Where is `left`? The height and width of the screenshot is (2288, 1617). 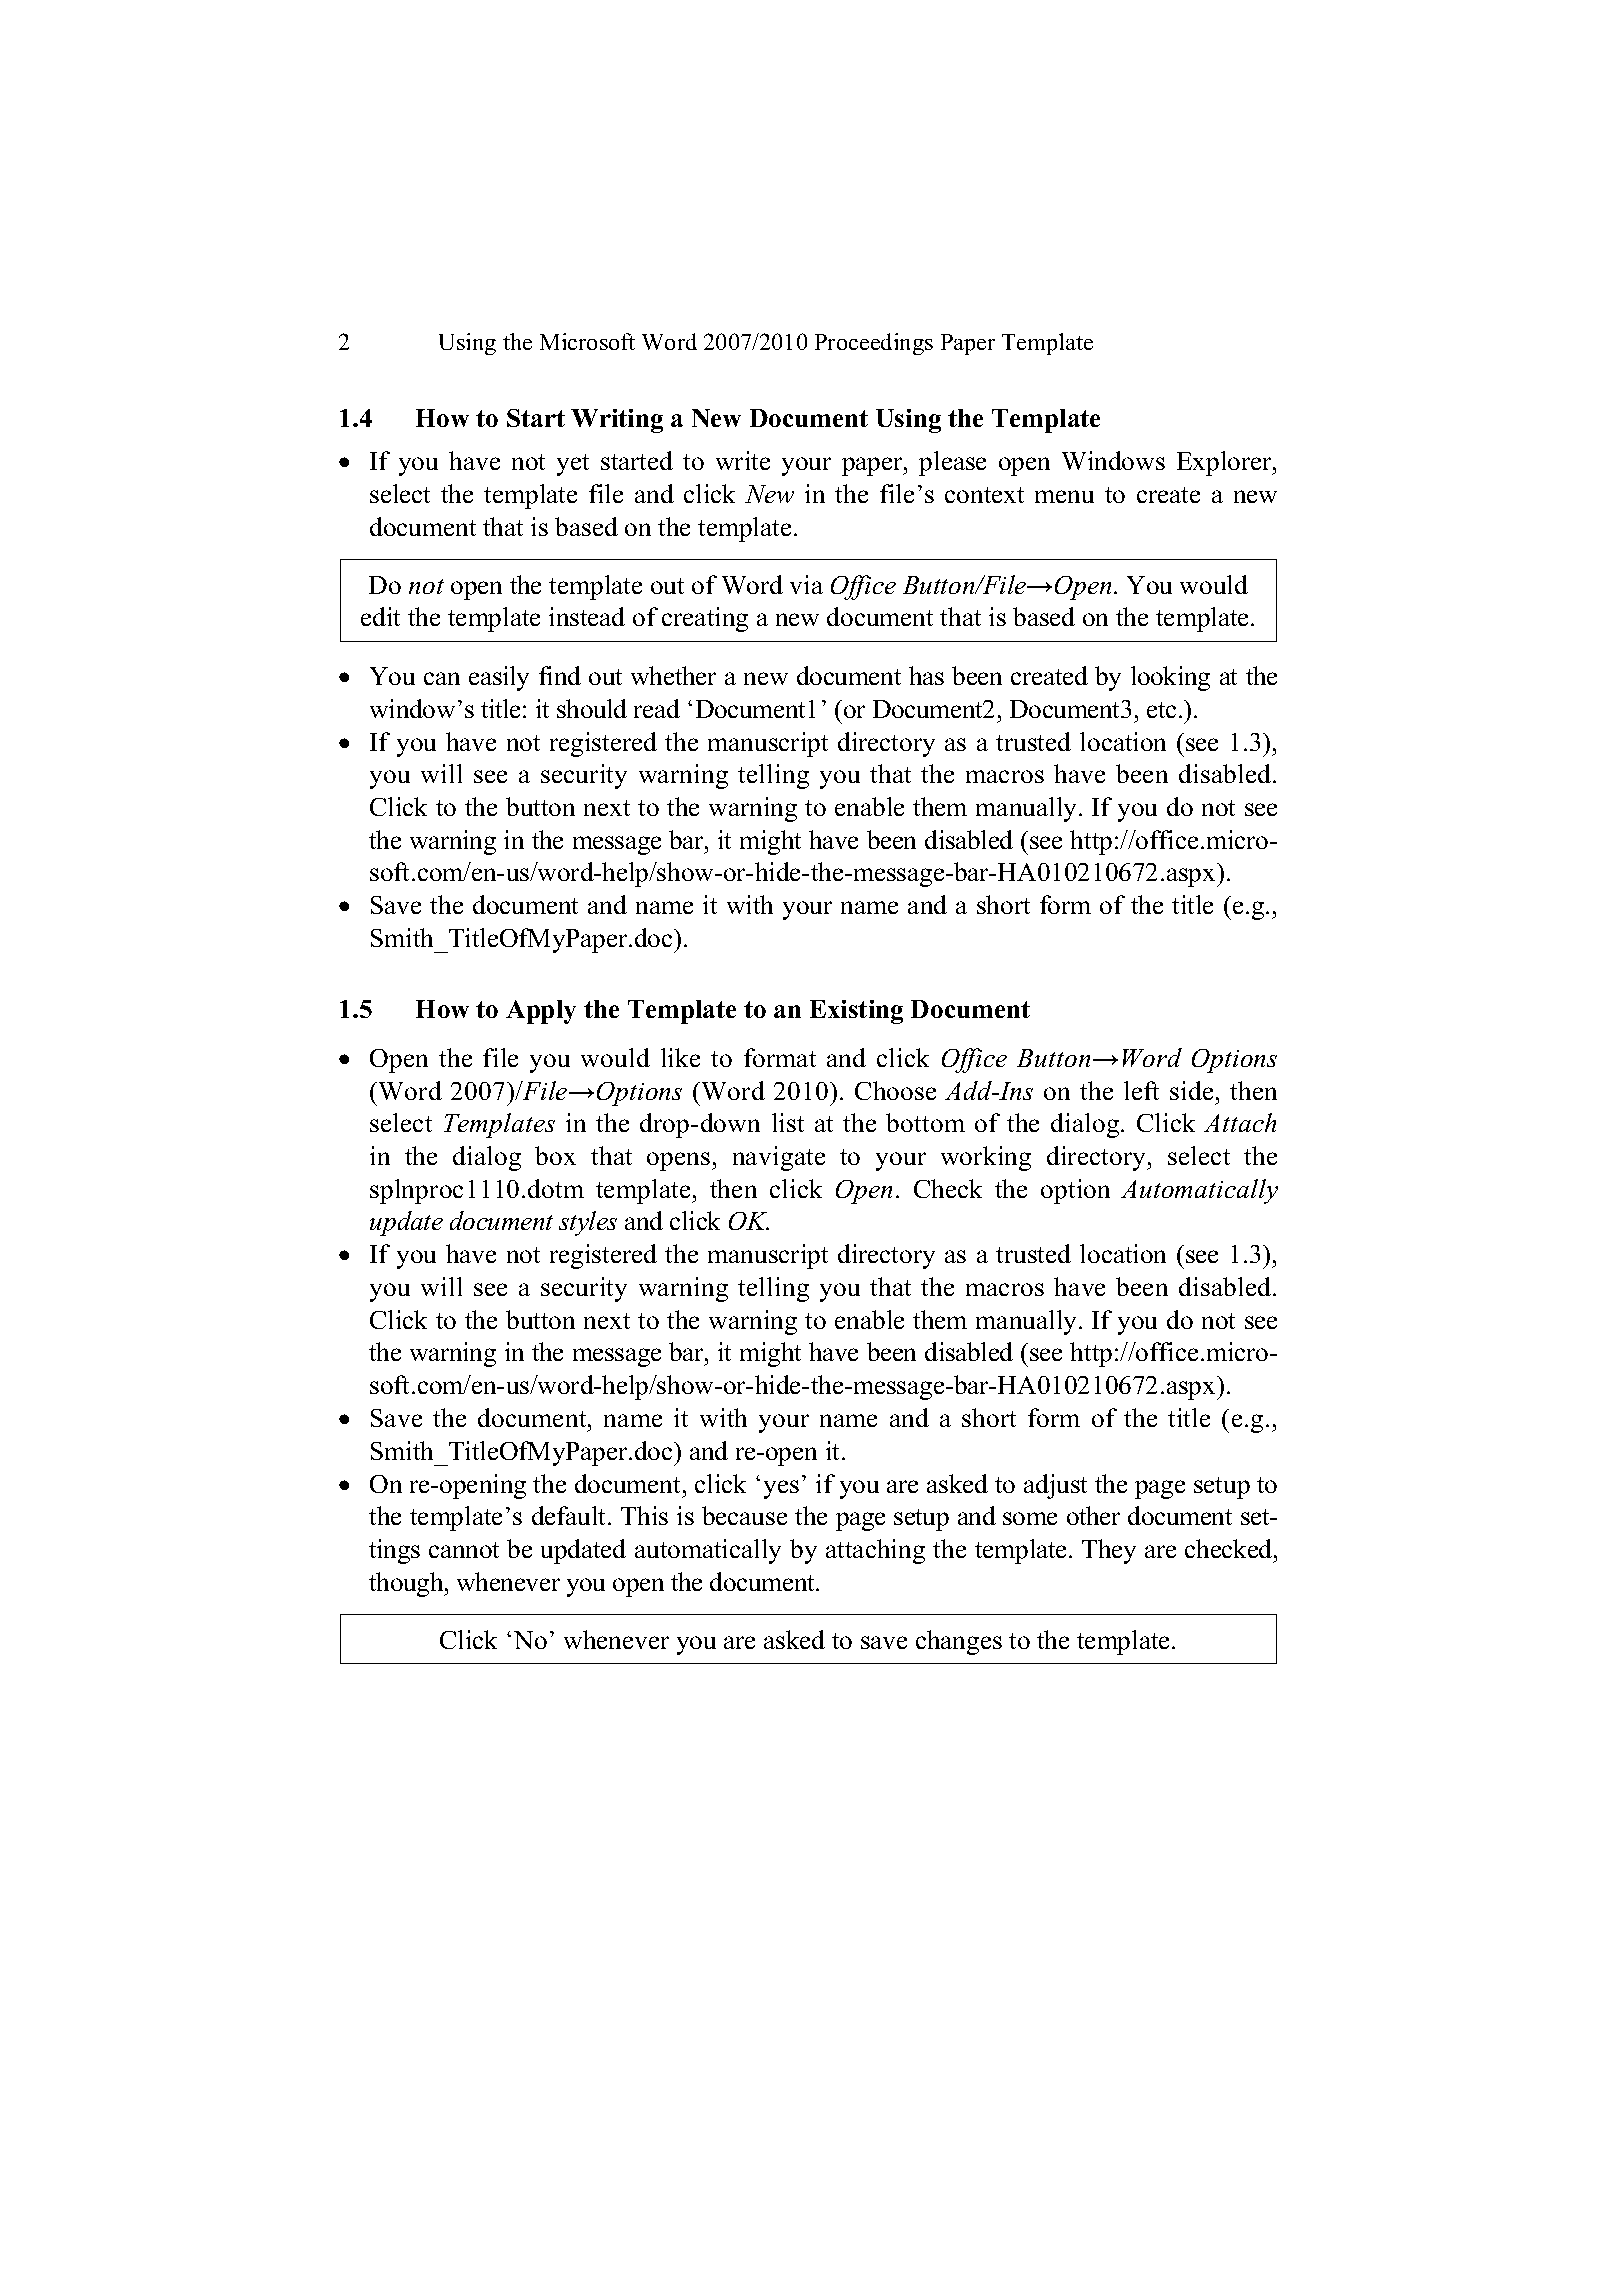 left is located at coordinates (1141, 1090).
